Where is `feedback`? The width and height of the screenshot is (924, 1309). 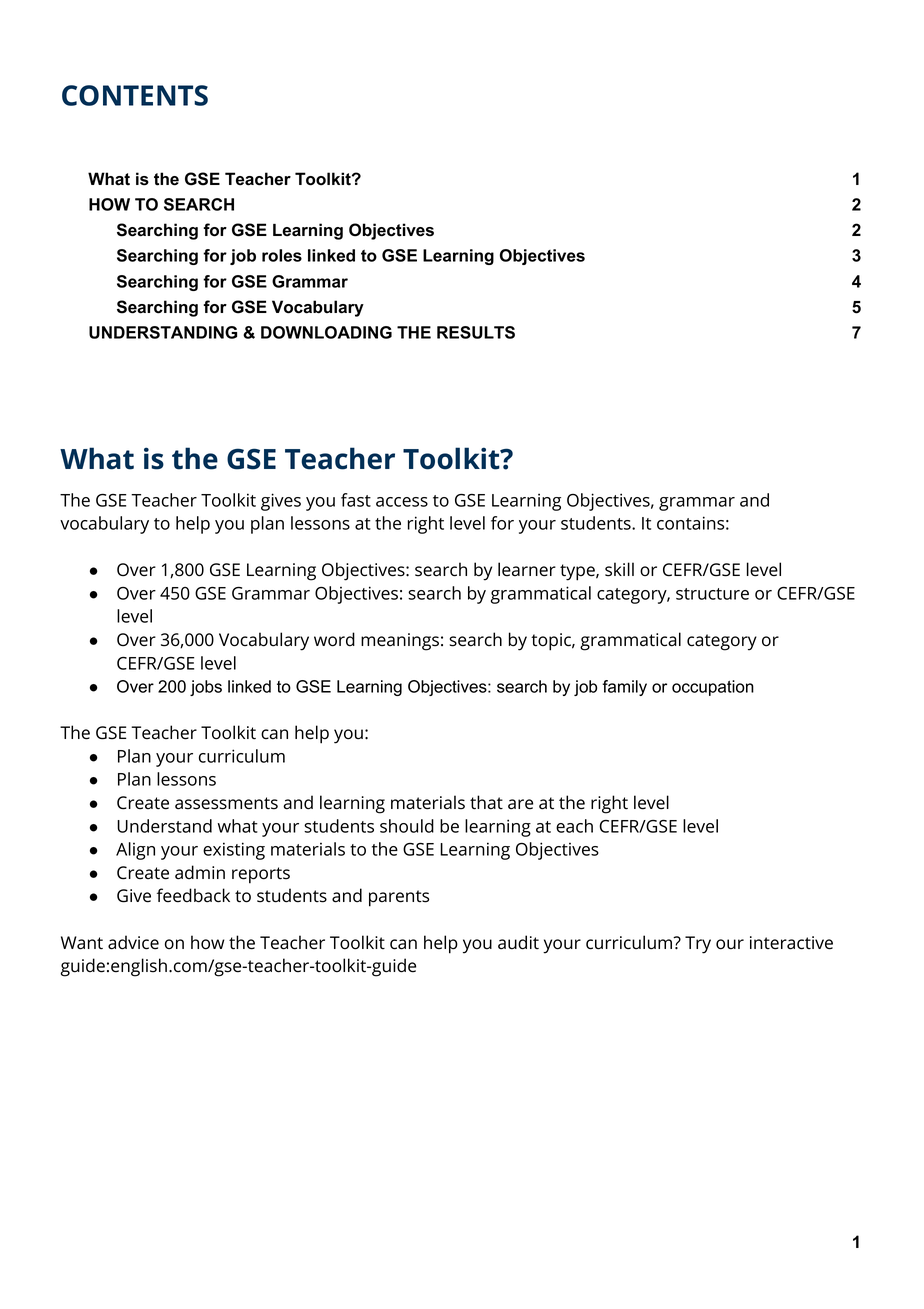
feedback is located at coordinates (193, 895).
